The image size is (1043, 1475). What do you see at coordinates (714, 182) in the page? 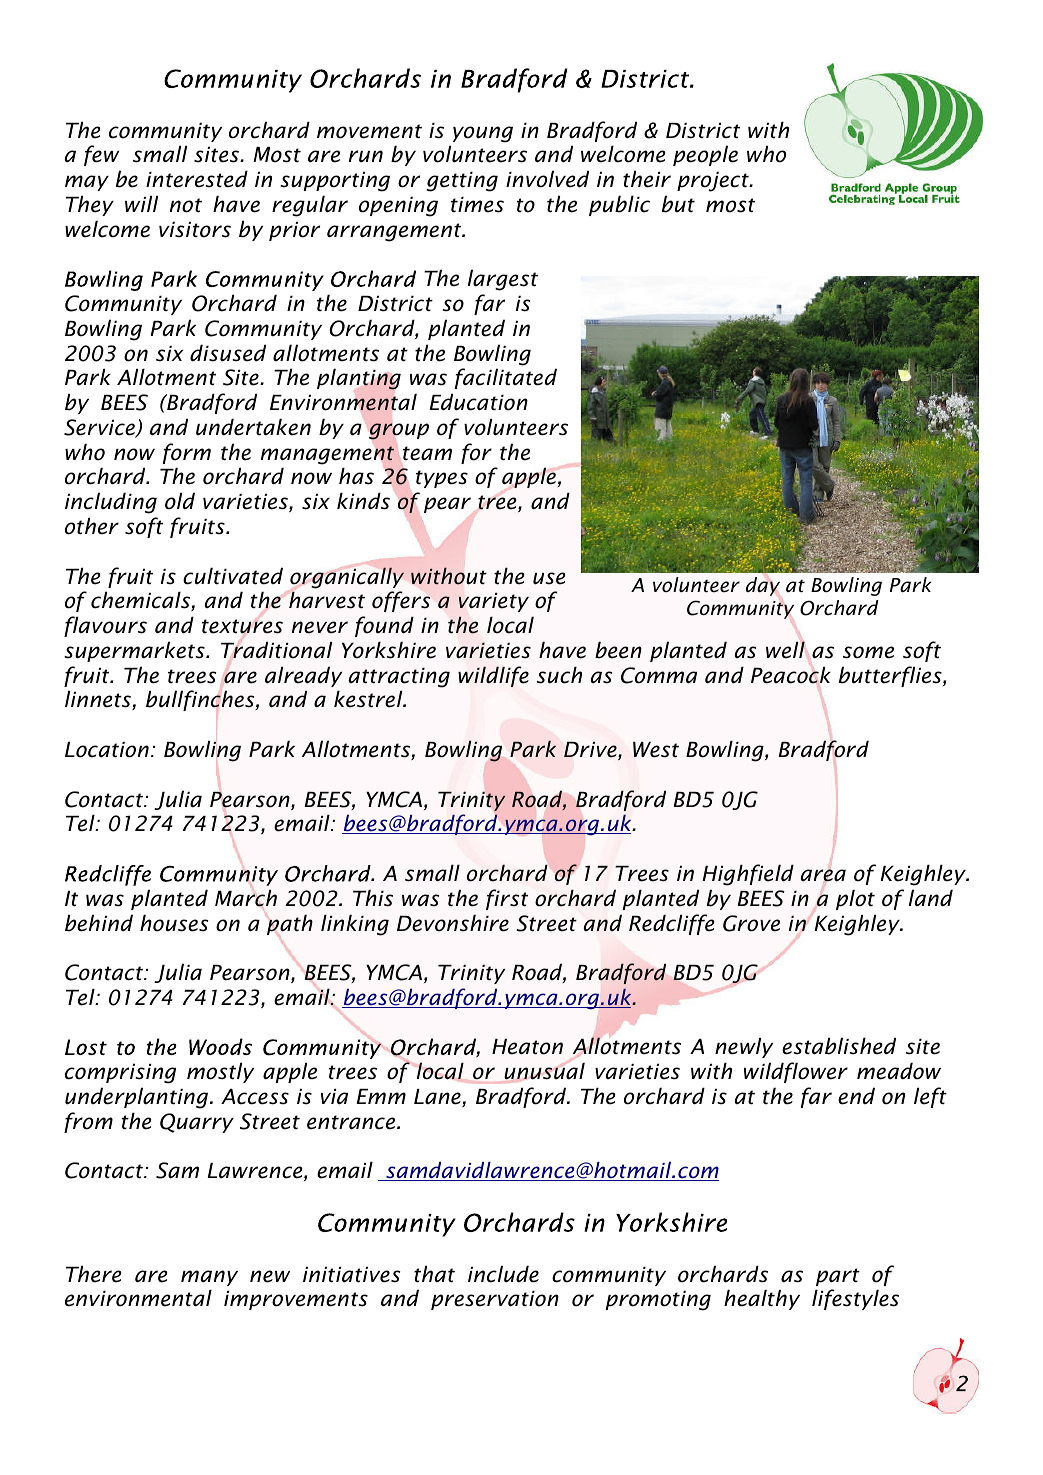
I see `project` at bounding box center [714, 182].
